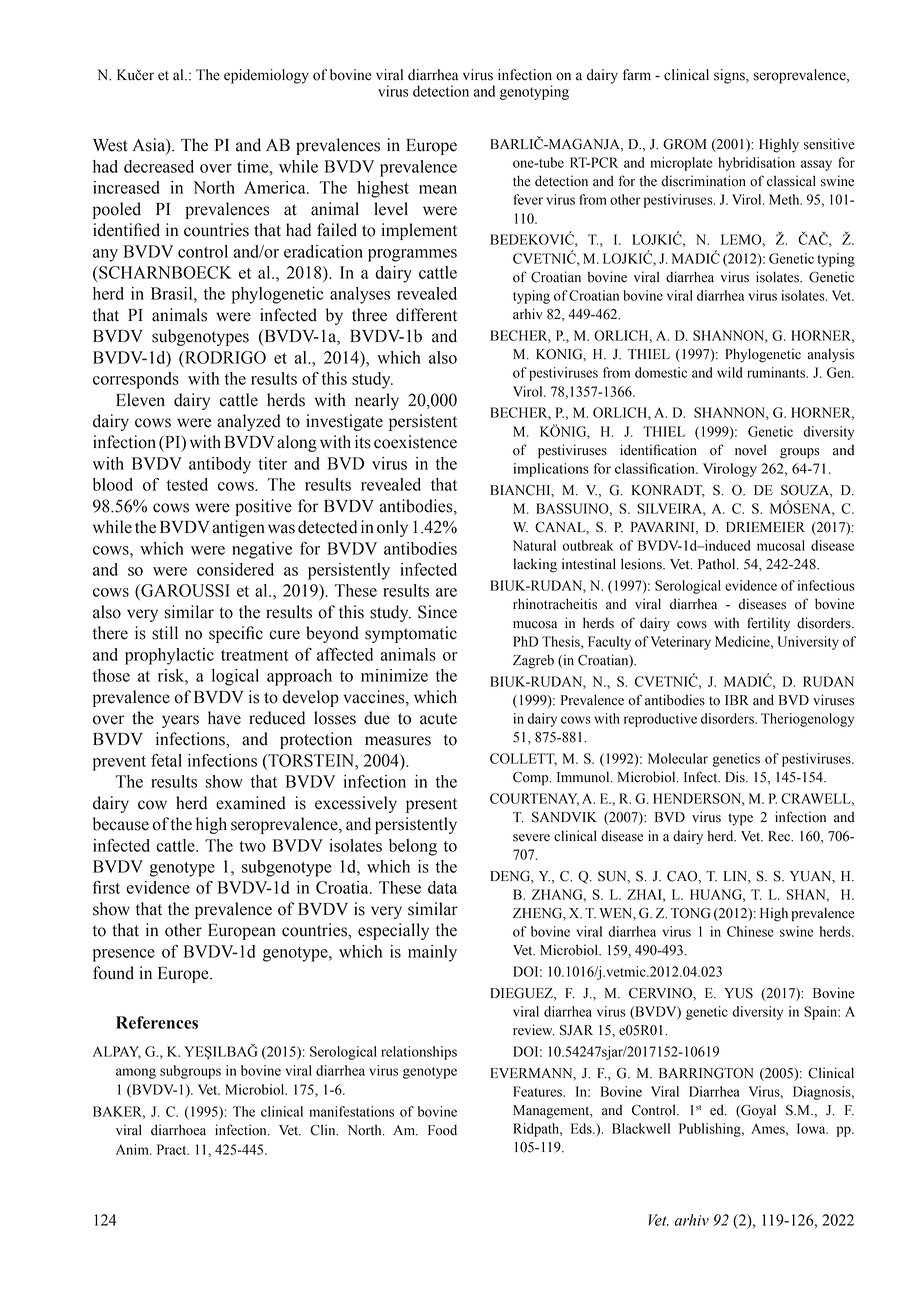 The height and width of the screenshot is (1295, 924). Describe the element at coordinates (165, 633) in the screenshot. I see `still` at that location.
